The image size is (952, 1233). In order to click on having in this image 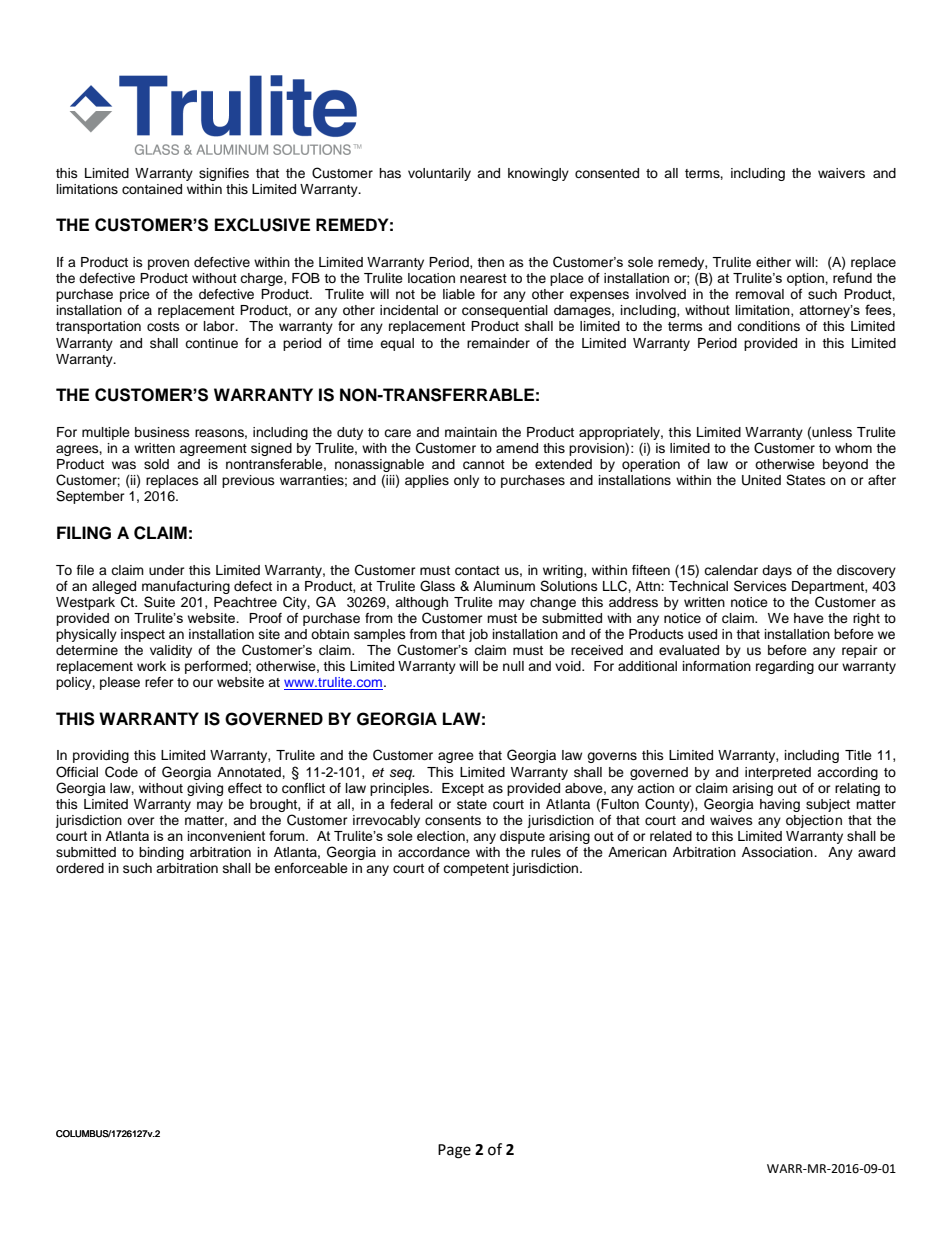, I will do `click(780, 805)`.
